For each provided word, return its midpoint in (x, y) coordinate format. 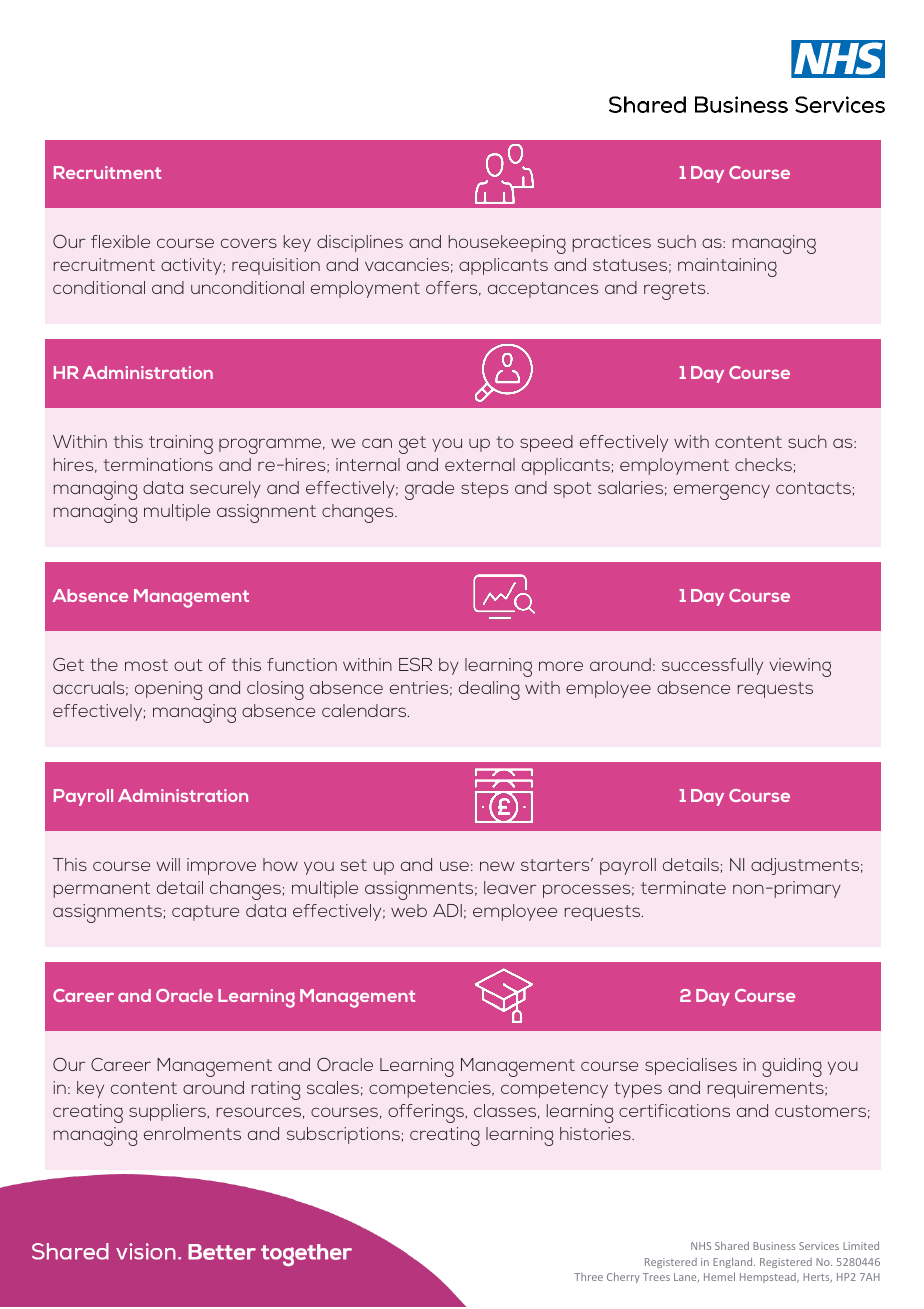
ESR (415, 664)
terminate (683, 887)
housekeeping (507, 244)
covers (249, 243)
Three (588, 1277)
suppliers (168, 1112)
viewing (800, 667)
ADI (447, 910)
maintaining (727, 267)
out (188, 665)
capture (205, 913)
